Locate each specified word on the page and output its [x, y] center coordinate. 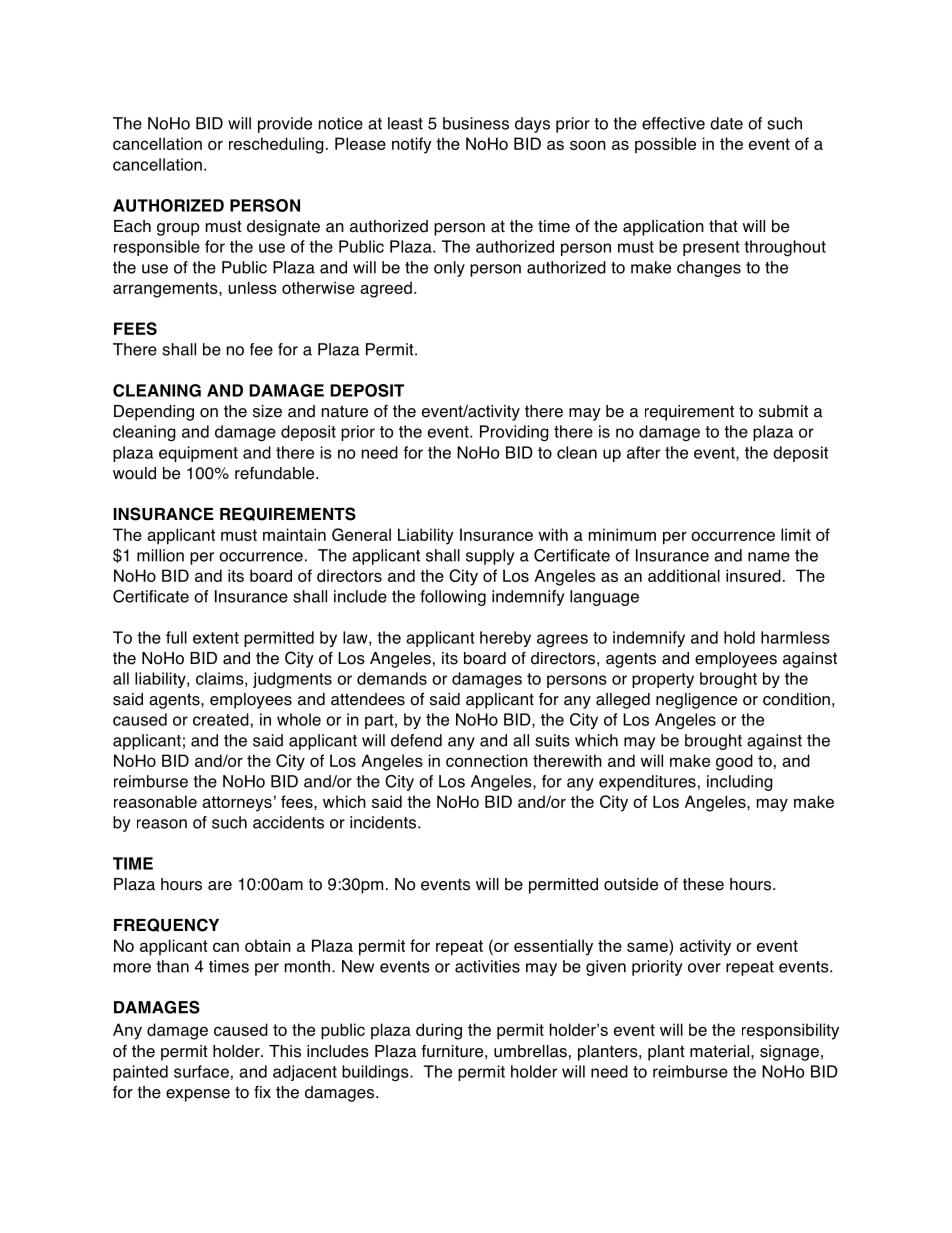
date [726, 123]
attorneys [237, 804]
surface [201, 1071]
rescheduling [276, 145]
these [703, 884]
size [267, 411]
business [476, 123]
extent [216, 638]
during [439, 1031]
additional [684, 575]
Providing [514, 433]
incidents [384, 822]
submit [783, 411]
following [453, 598]
